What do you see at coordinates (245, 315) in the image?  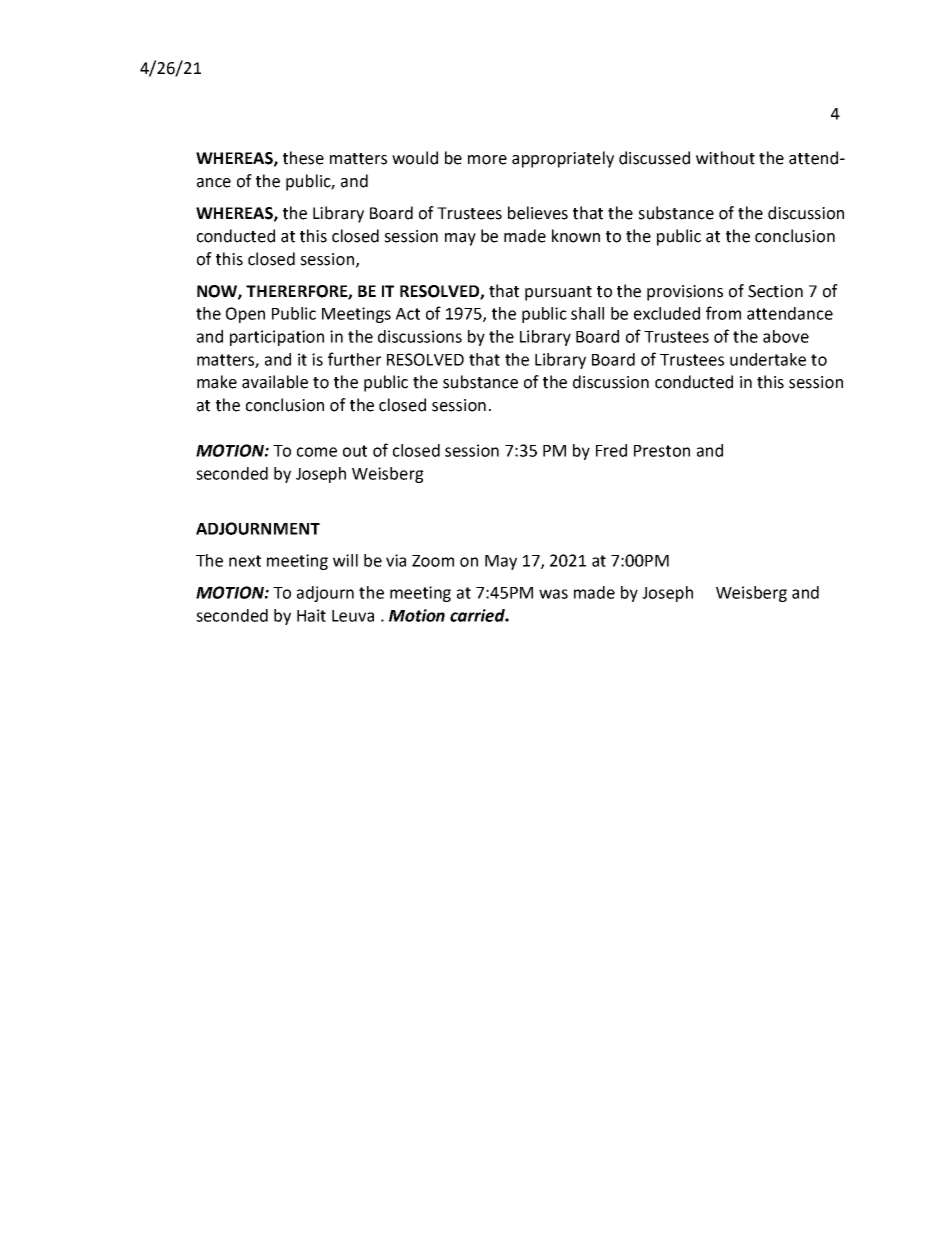 I see `Open` at bounding box center [245, 315].
